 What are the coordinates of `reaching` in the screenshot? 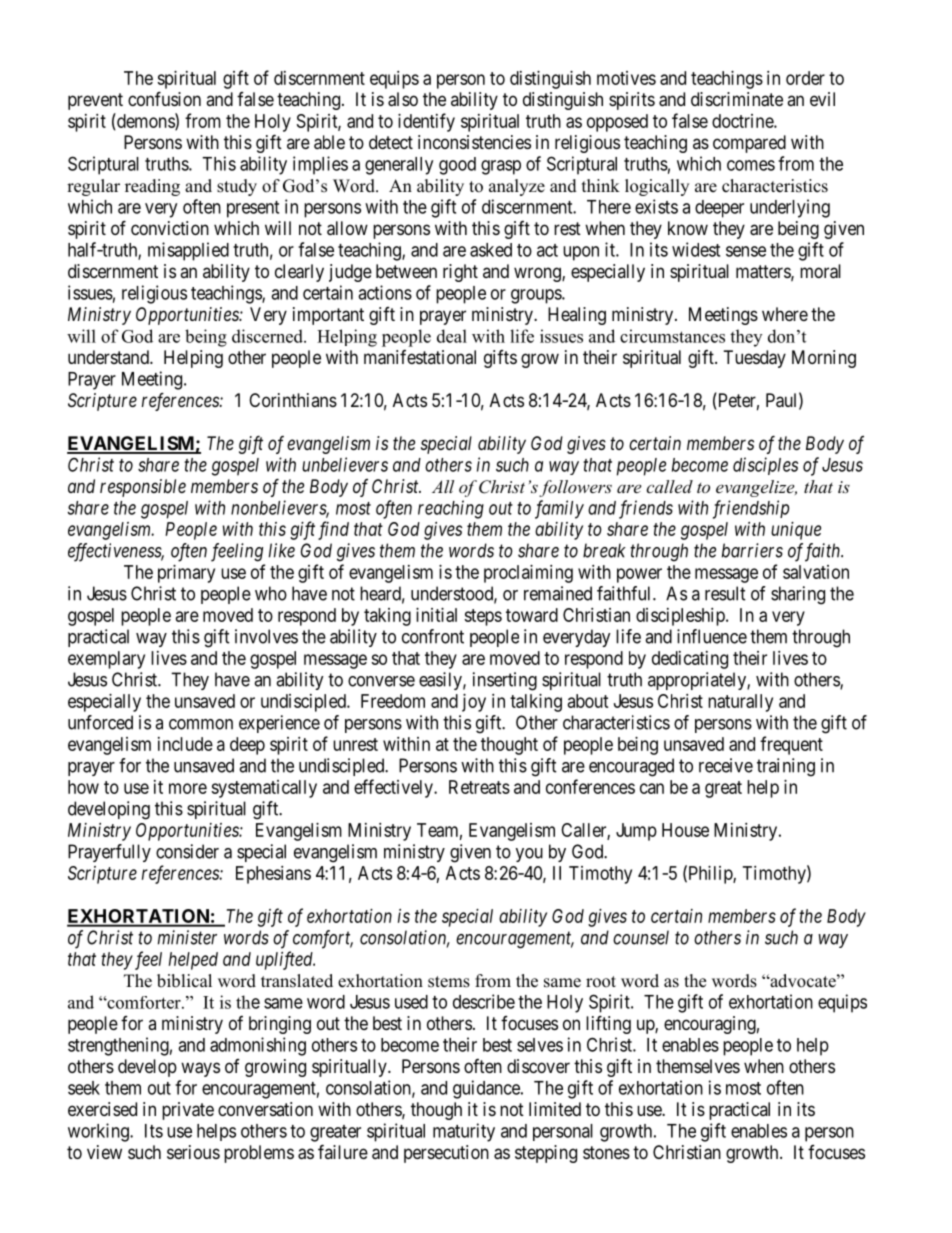 It's located at (451, 509).
